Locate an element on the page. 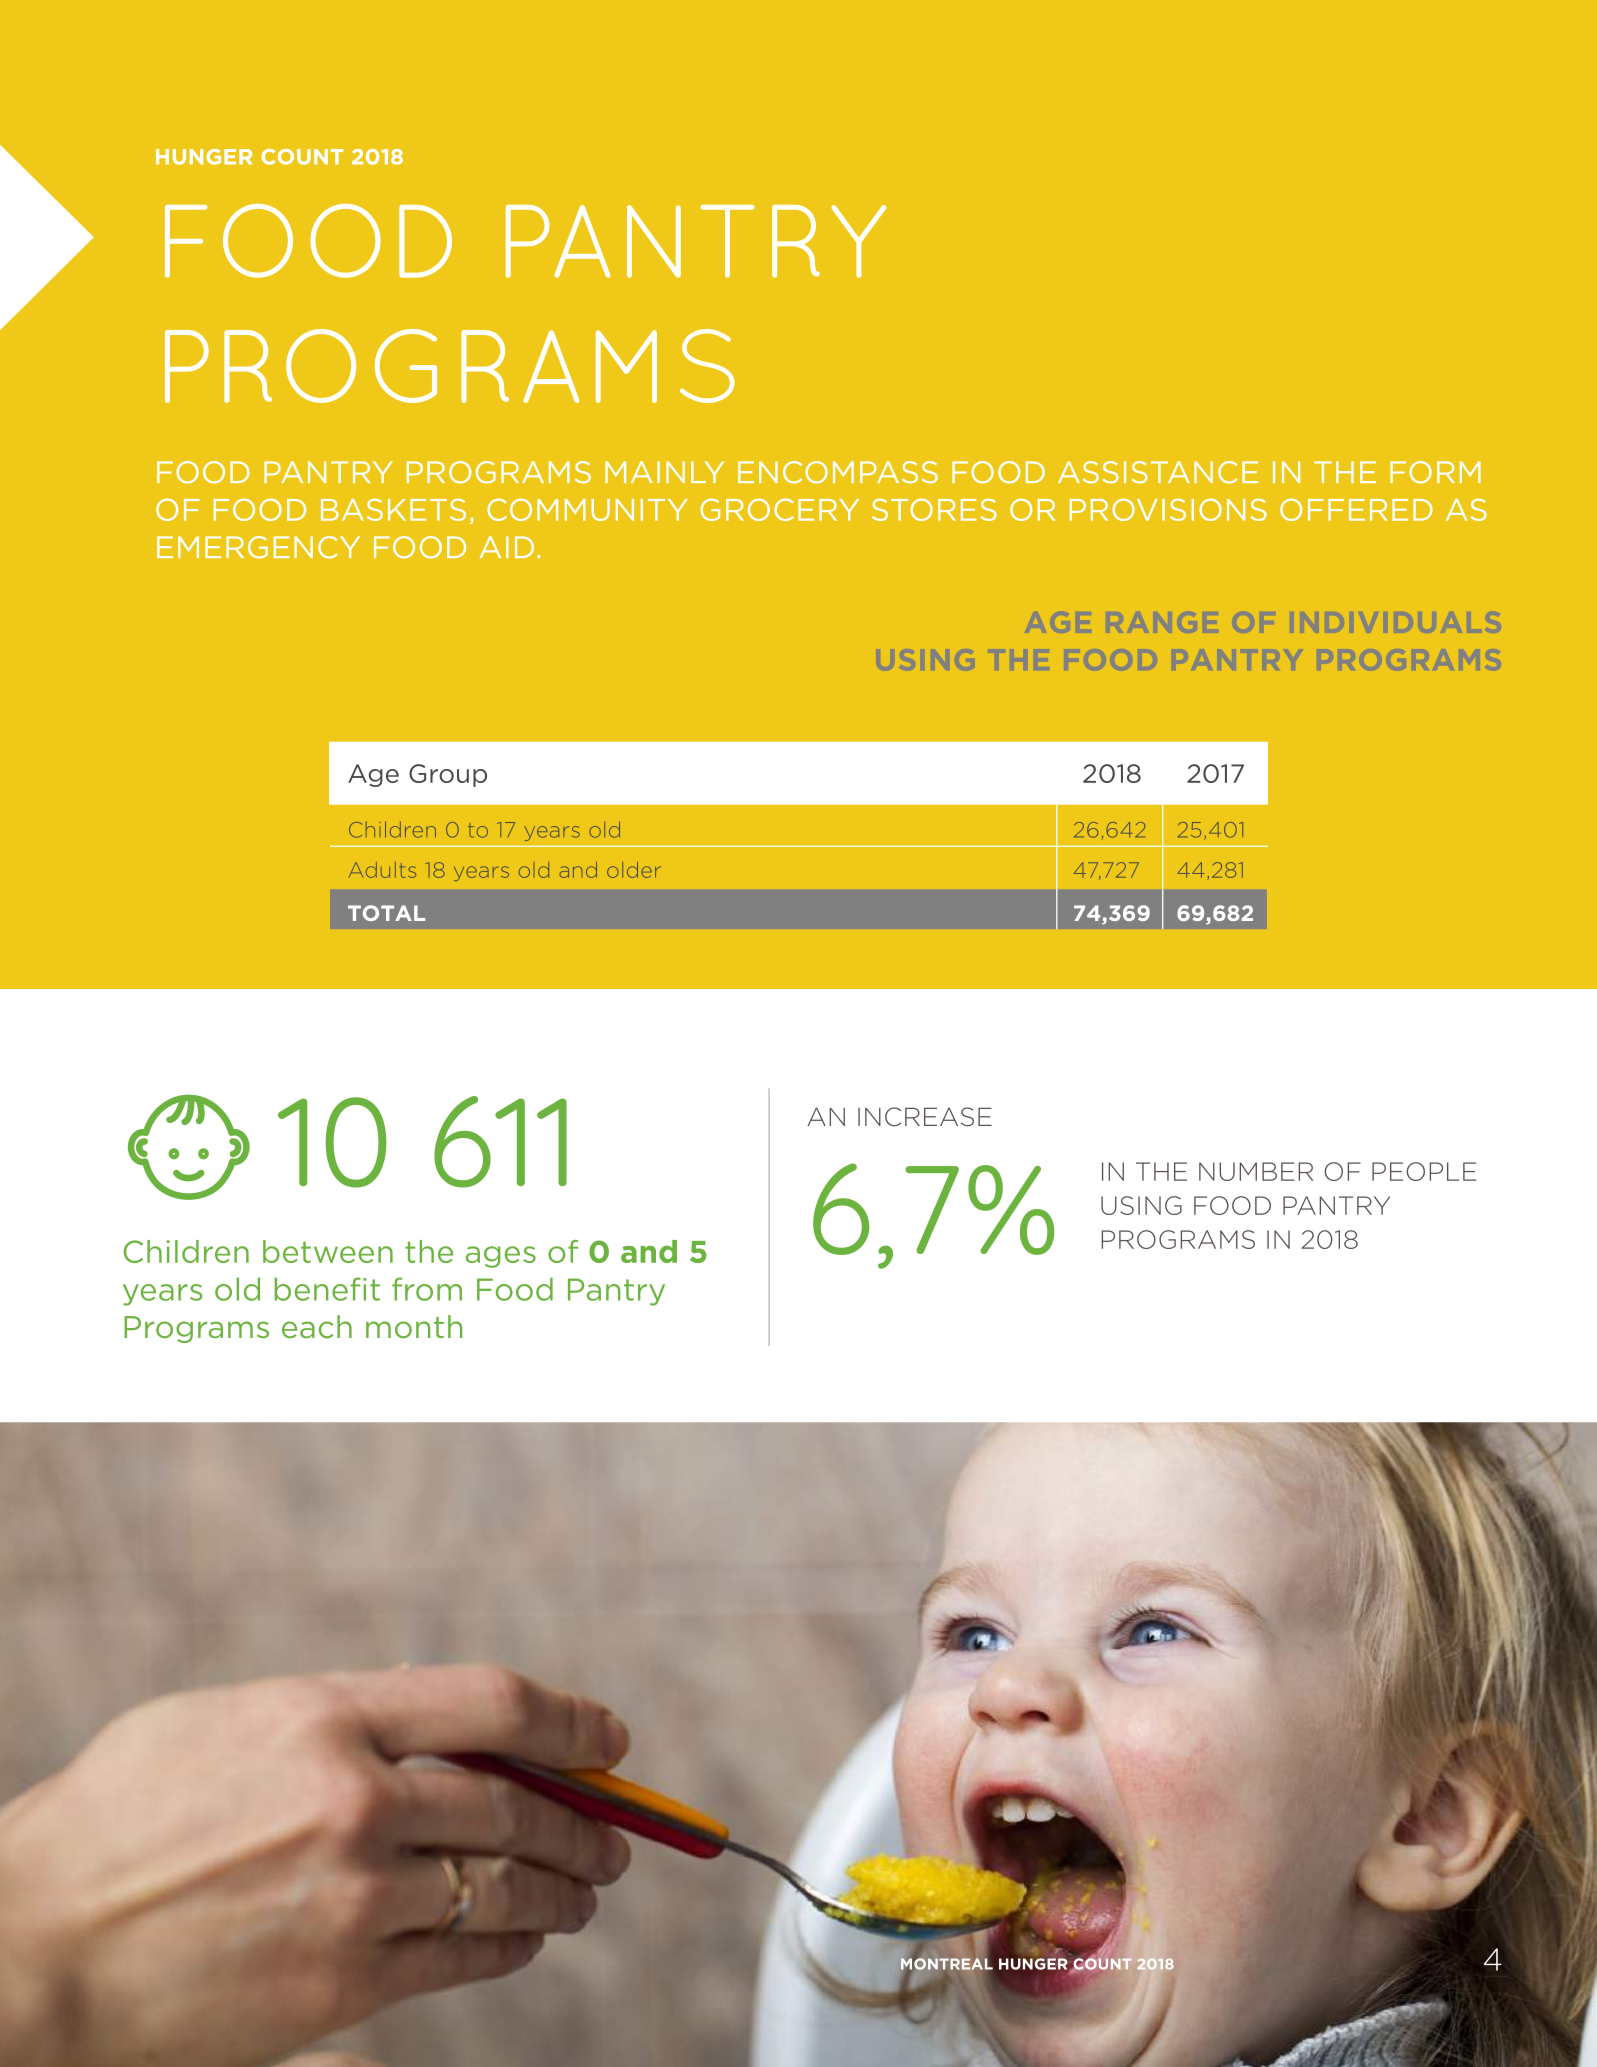 This document has width=1597, height=2067. ages is located at coordinates (501, 1257).
